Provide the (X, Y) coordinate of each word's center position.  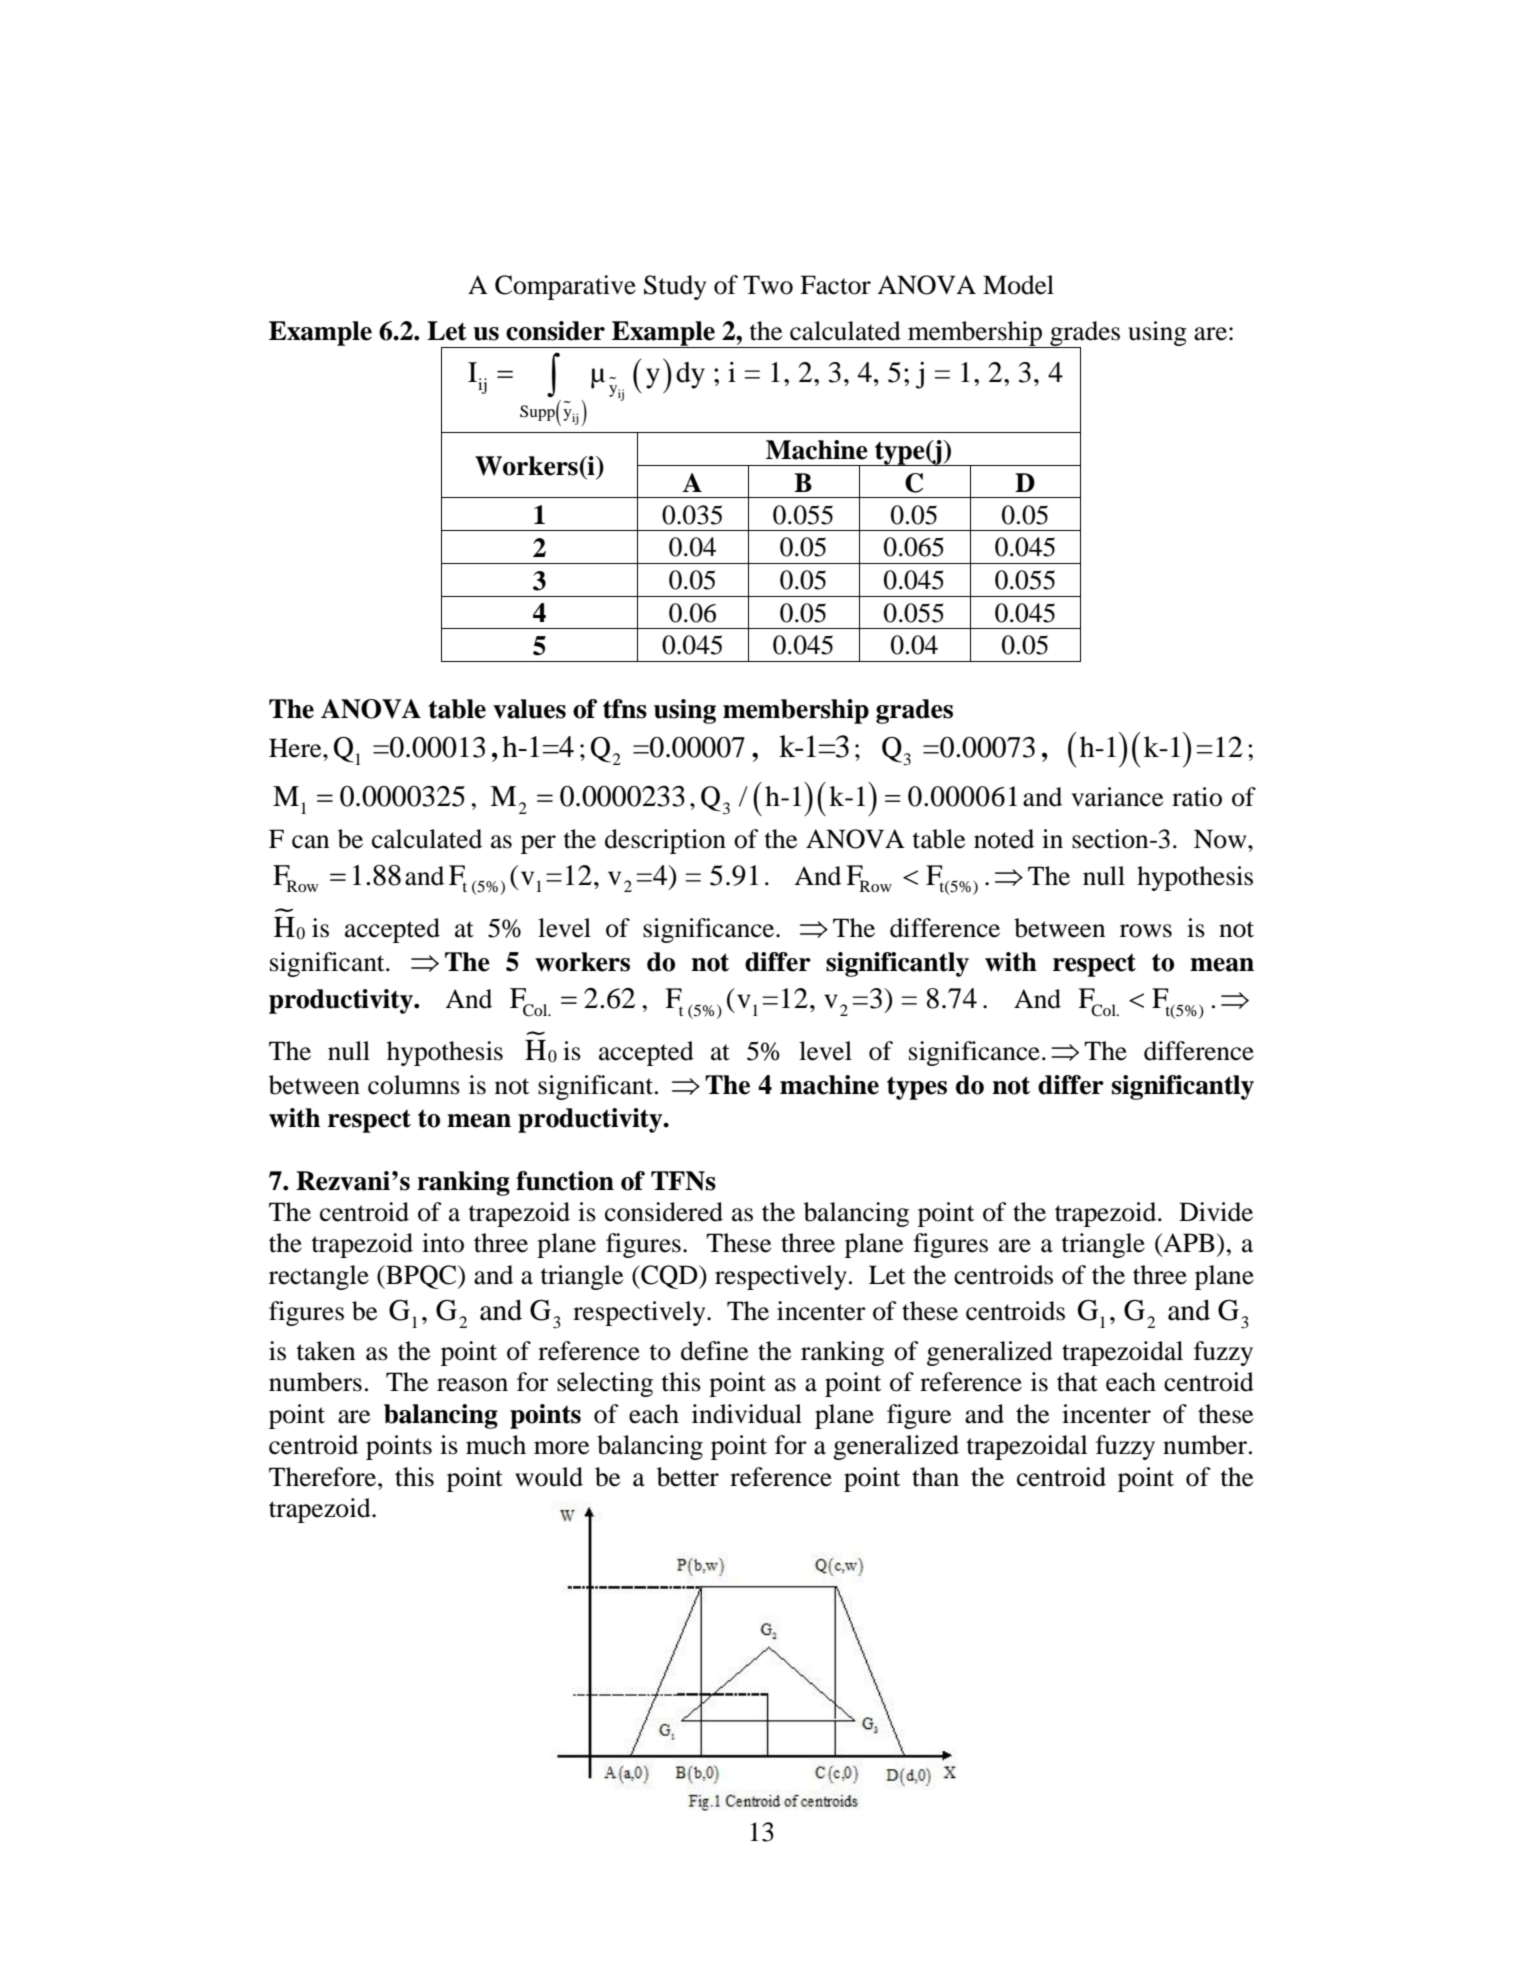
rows (1146, 931)
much (496, 1445)
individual (747, 1414)
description (665, 841)
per (538, 844)
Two (768, 285)
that (1077, 1382)
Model (1018, 285)
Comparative (565, 287)
